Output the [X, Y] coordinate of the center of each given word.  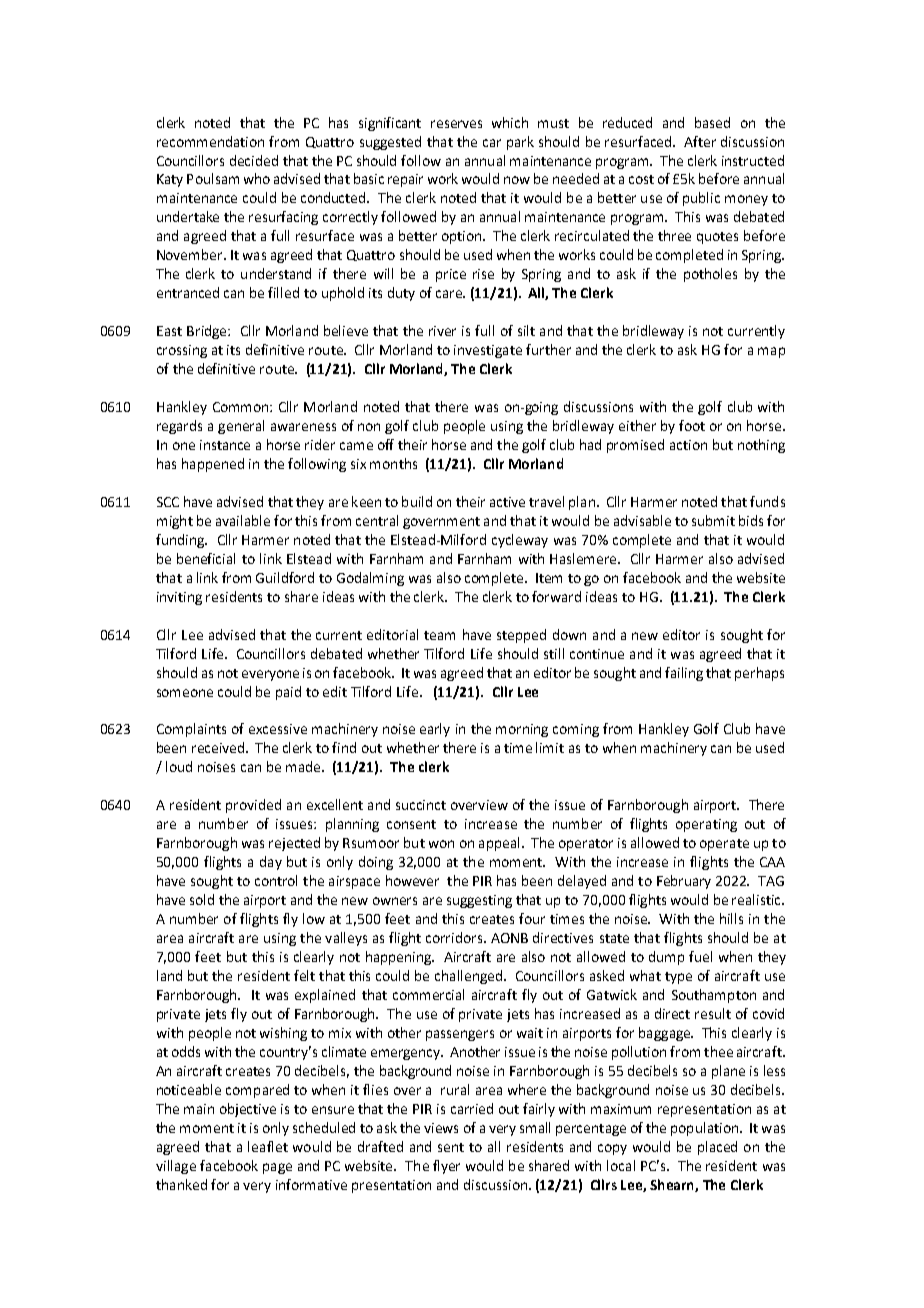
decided [254, 160]
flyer [446, 1167]
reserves [456, 124]
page [277, 1168]
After [700, 141]
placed [717, 1148]
